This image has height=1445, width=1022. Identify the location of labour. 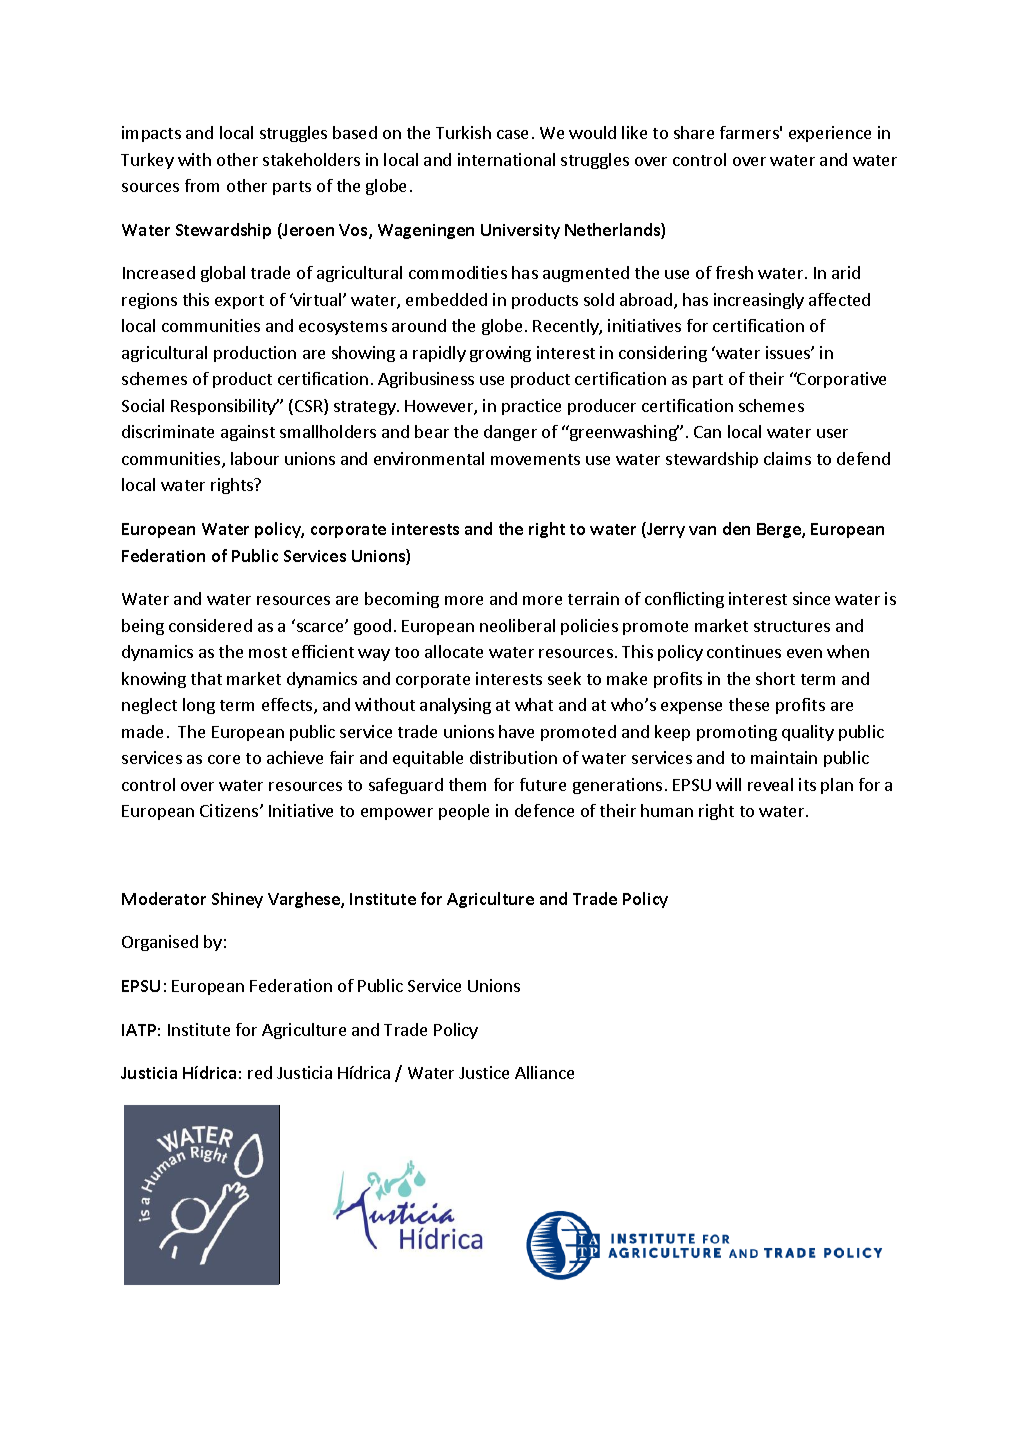
(255, 458).
